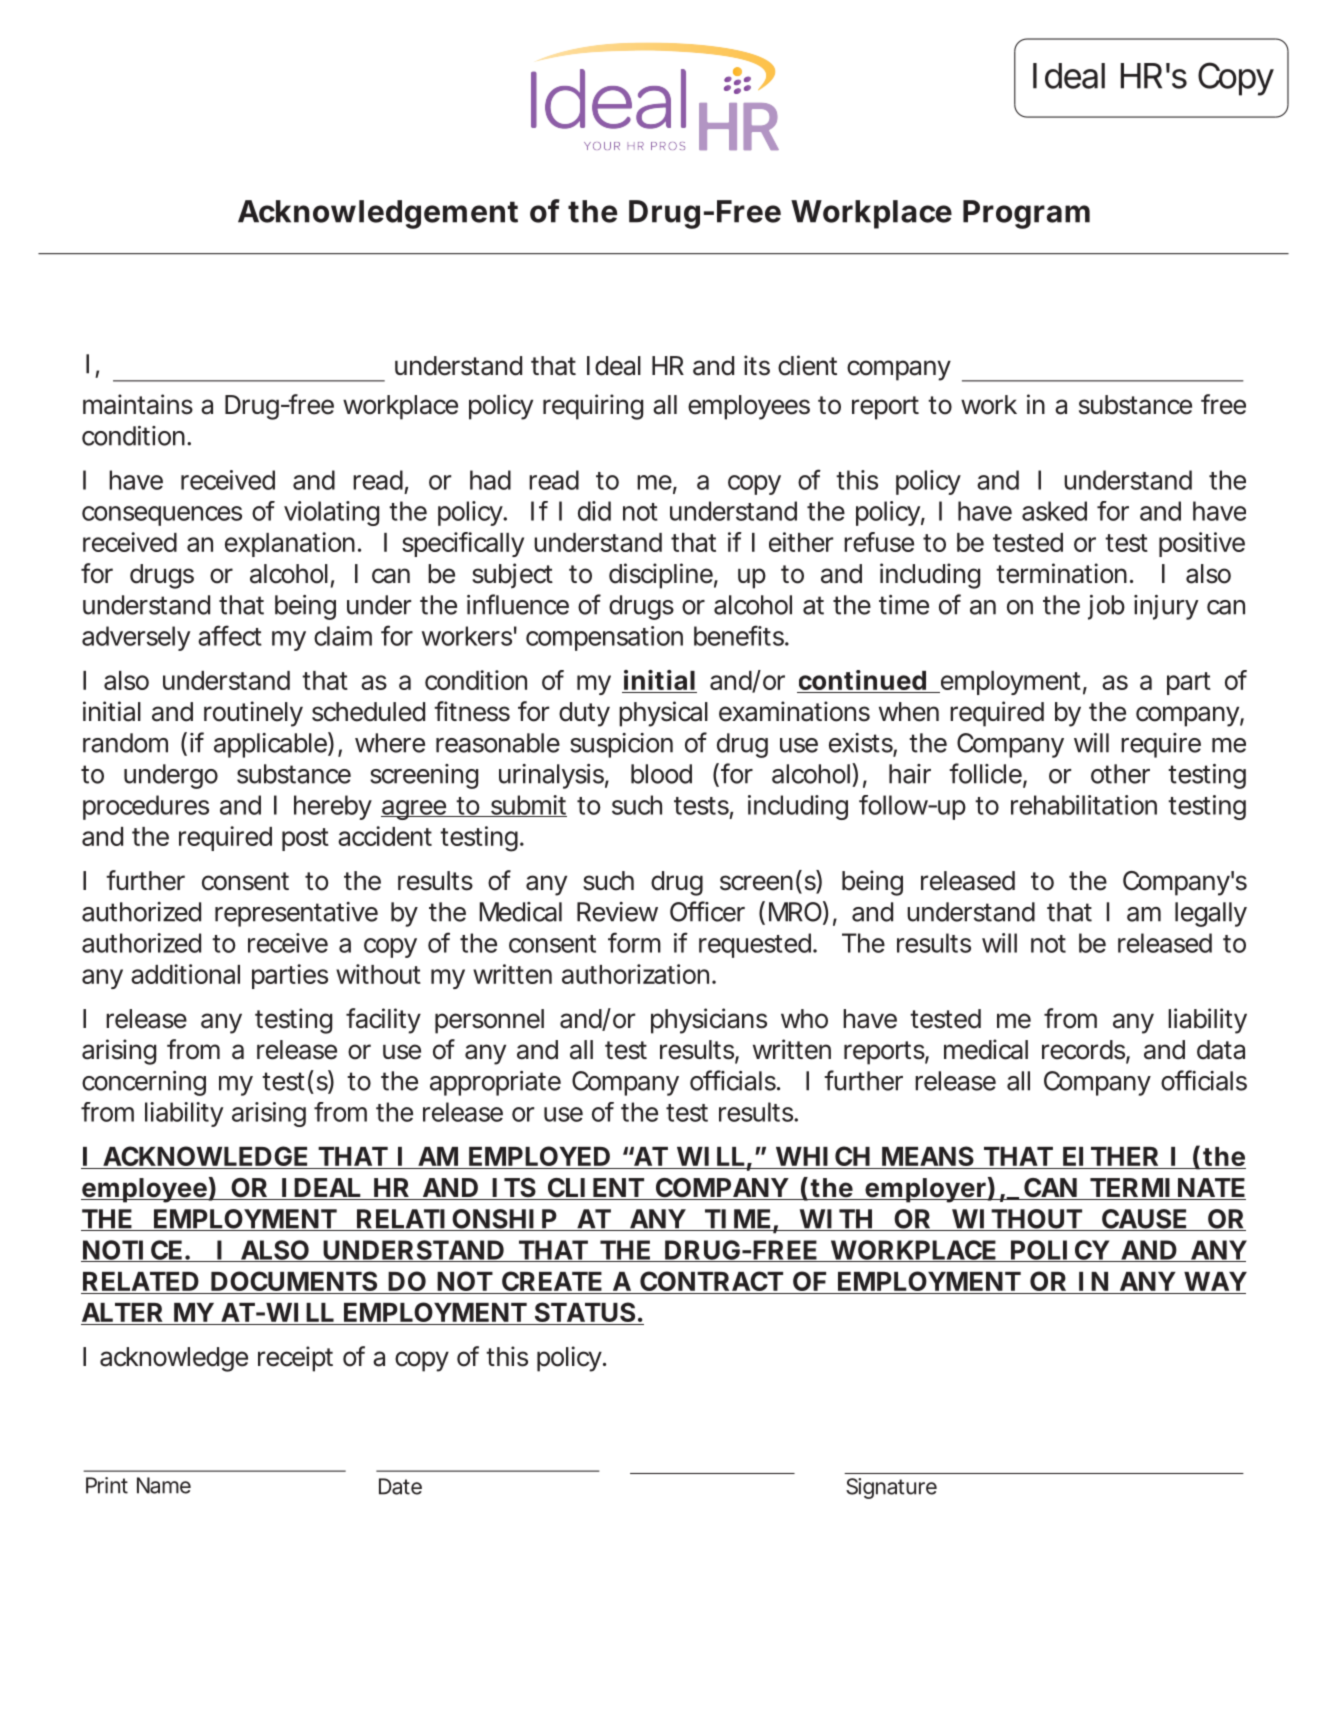 The image size is (1327, 1717). Describe the element at coordinates (107, 1485) in the page. I see `Print` at that location.
